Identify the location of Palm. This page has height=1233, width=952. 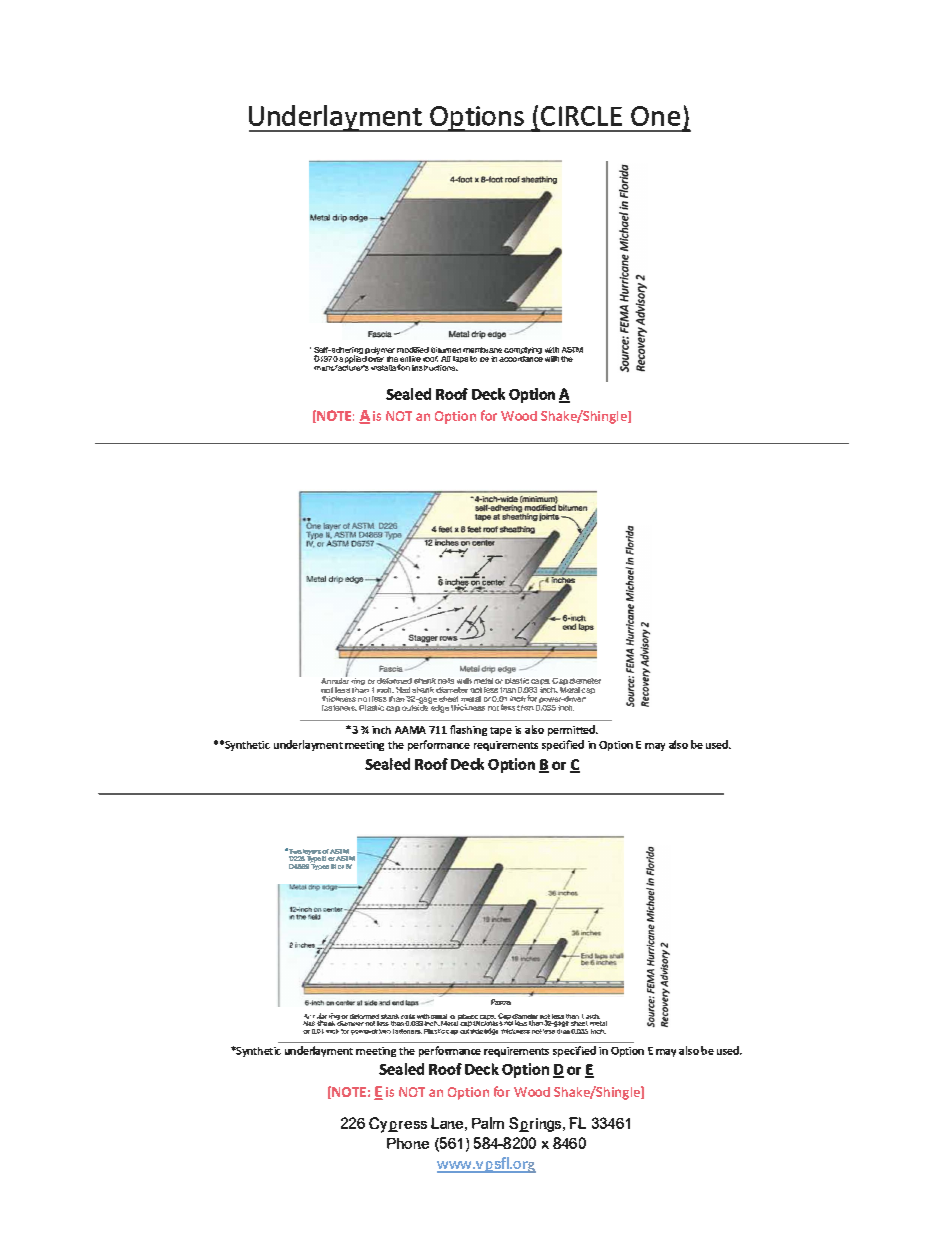
(488, 1123).
